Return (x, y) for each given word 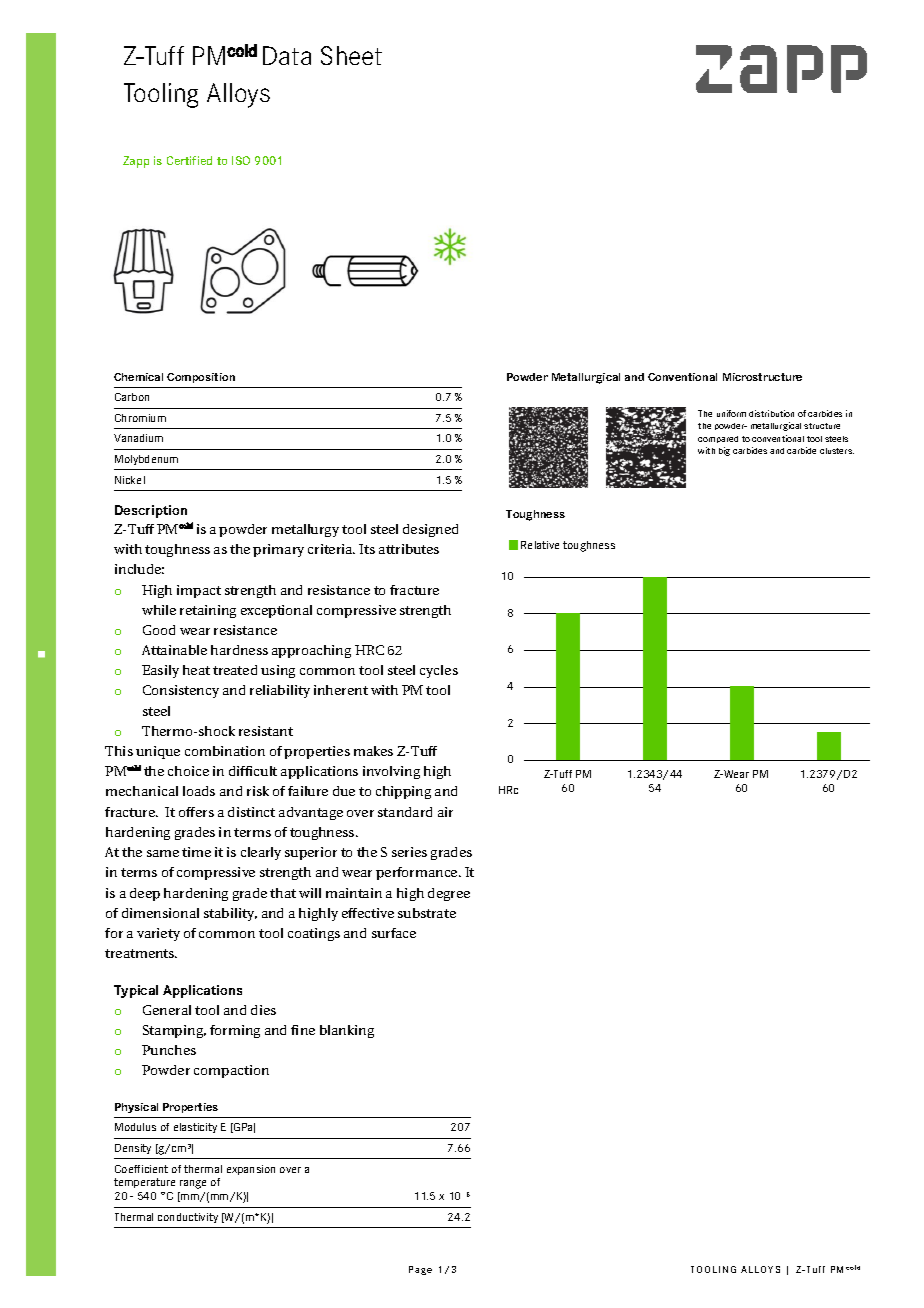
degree (449, 894)
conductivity (188, 1218)
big (724, 451)
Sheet (351, 55)
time (196, 852)
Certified (189, 160)
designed (430, 530)
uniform (731, 413)
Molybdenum (146, 460)
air (445, 812)
